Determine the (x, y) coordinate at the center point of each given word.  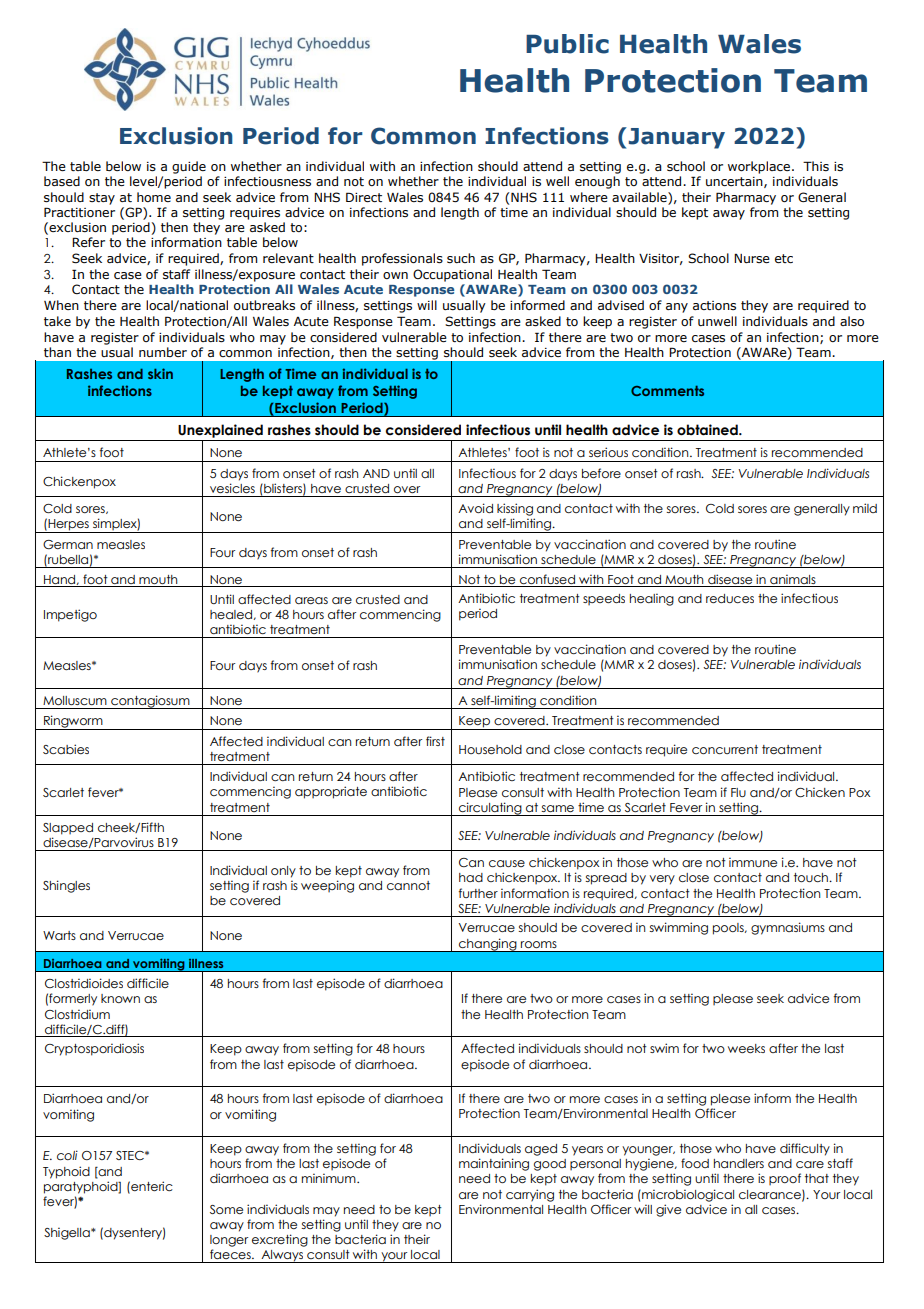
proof (785, 1179)
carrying (530, 1195)
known (120, 998)
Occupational (452, 275)
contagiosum (150, 702)
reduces (730, 598)
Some (226, 1209)
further (478, 893)
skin (160, 373)
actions (714, 305)
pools (729, 929)
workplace (759, 167)
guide (189, 167)
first (435, 741)
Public (567, 44)
